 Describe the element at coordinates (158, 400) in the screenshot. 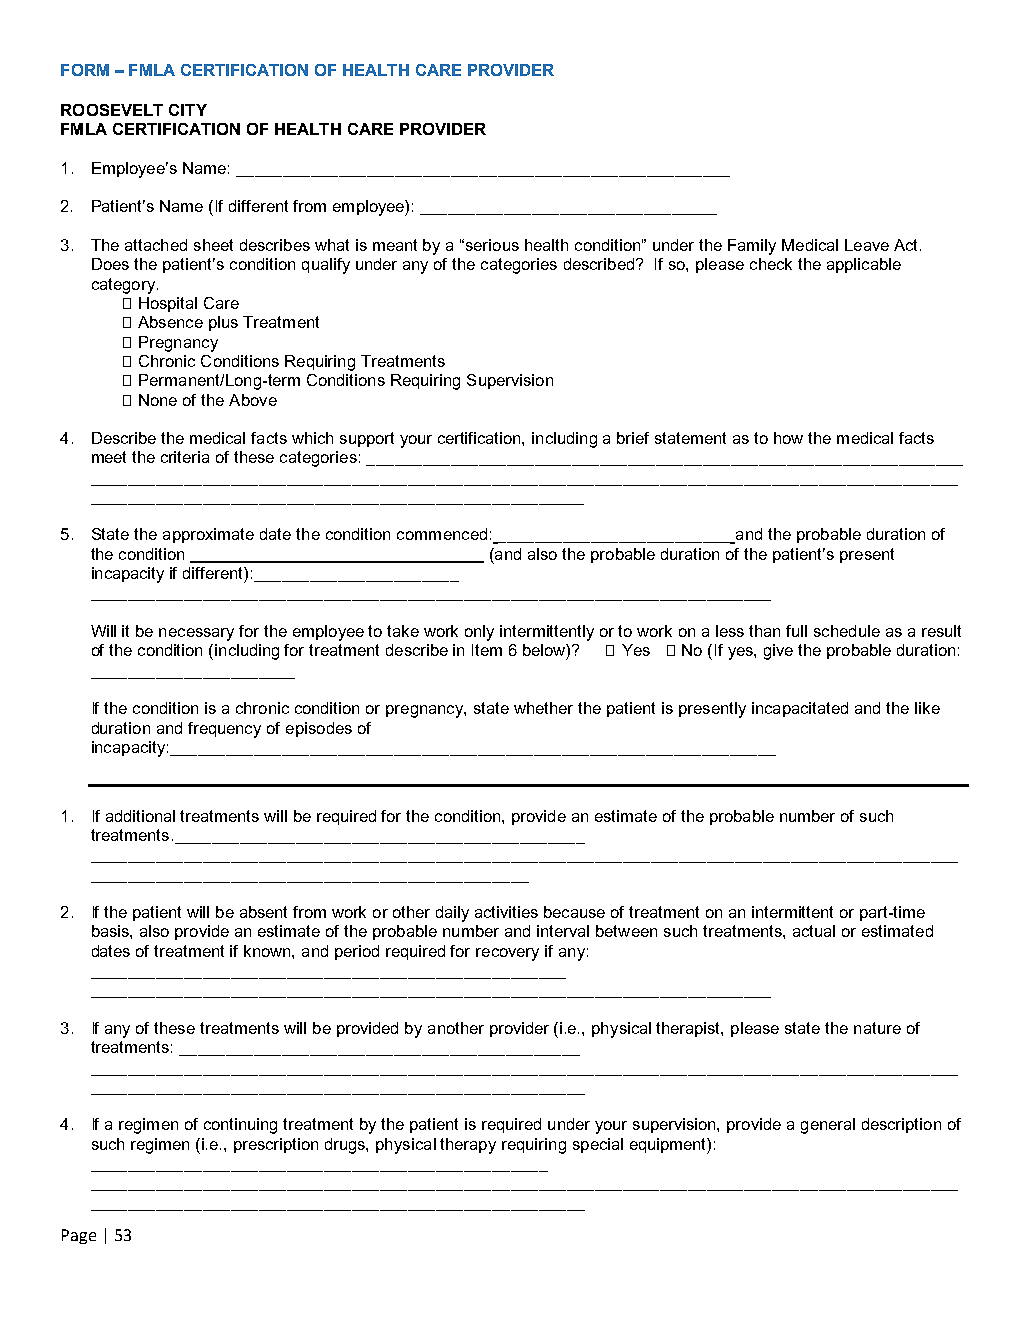

I see `None` at that location.
